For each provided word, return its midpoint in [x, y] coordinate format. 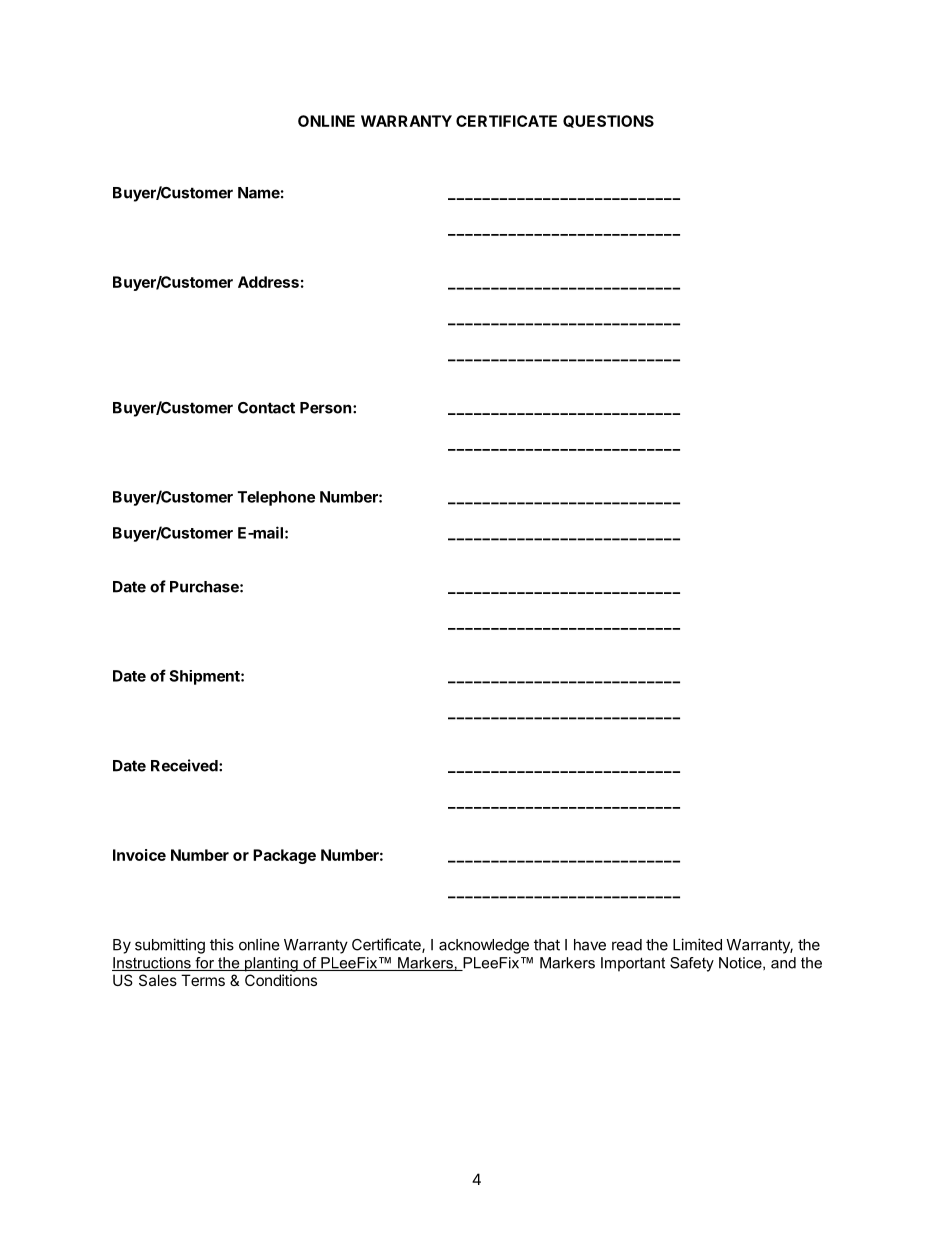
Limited [697, 944]
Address [268, 282]
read [627, 945]
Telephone [276, 498]
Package [284, 856]
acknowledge [484, 946]
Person [325, 408]
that [547, 945]
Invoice [139, 855]
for [204, 964]
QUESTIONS [608, 121]
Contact [266, 408]
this [222, 944]
